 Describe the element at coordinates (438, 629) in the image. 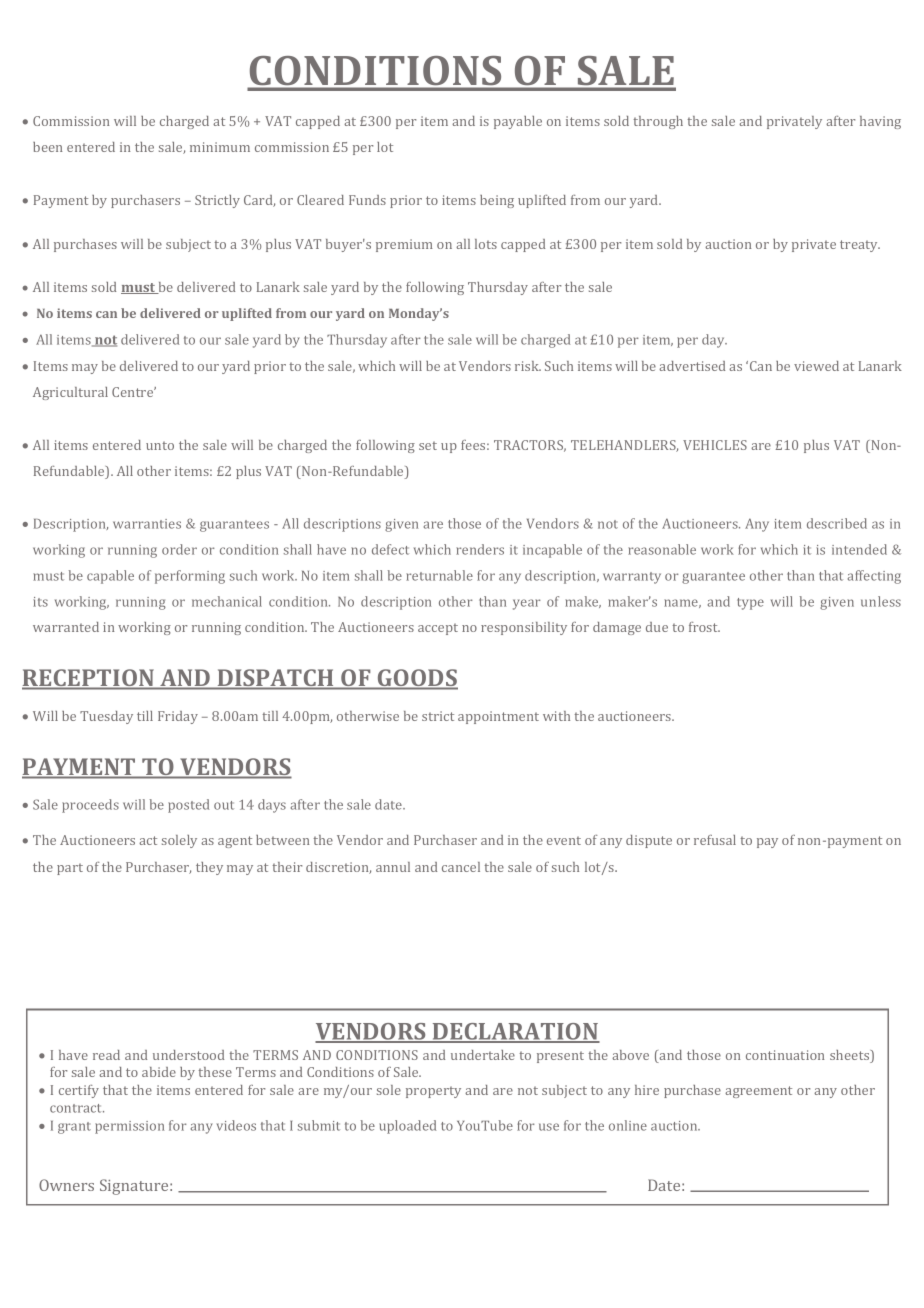

I see `accept` at that location.
